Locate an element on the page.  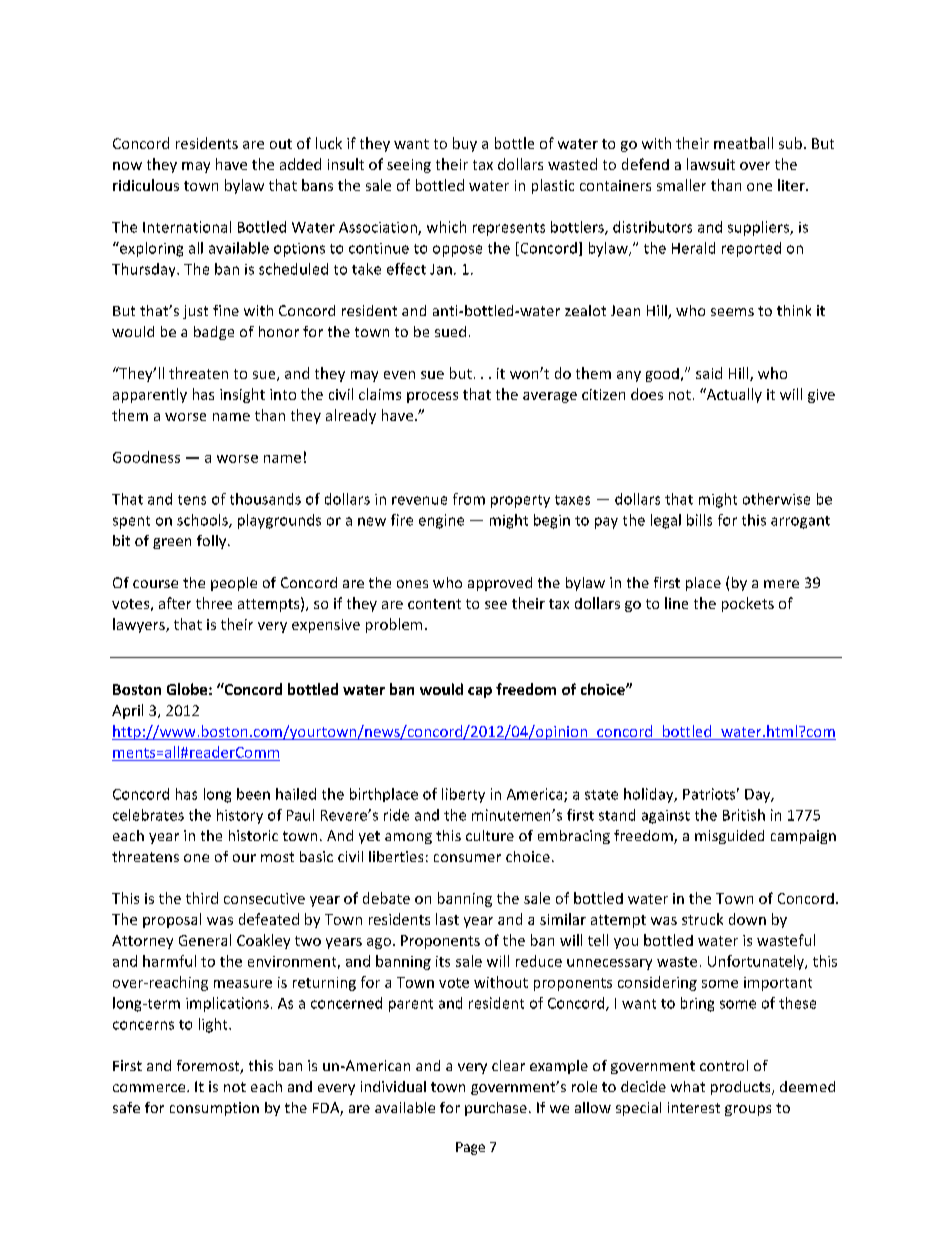
consumer is located at coordinates (467, 858).
